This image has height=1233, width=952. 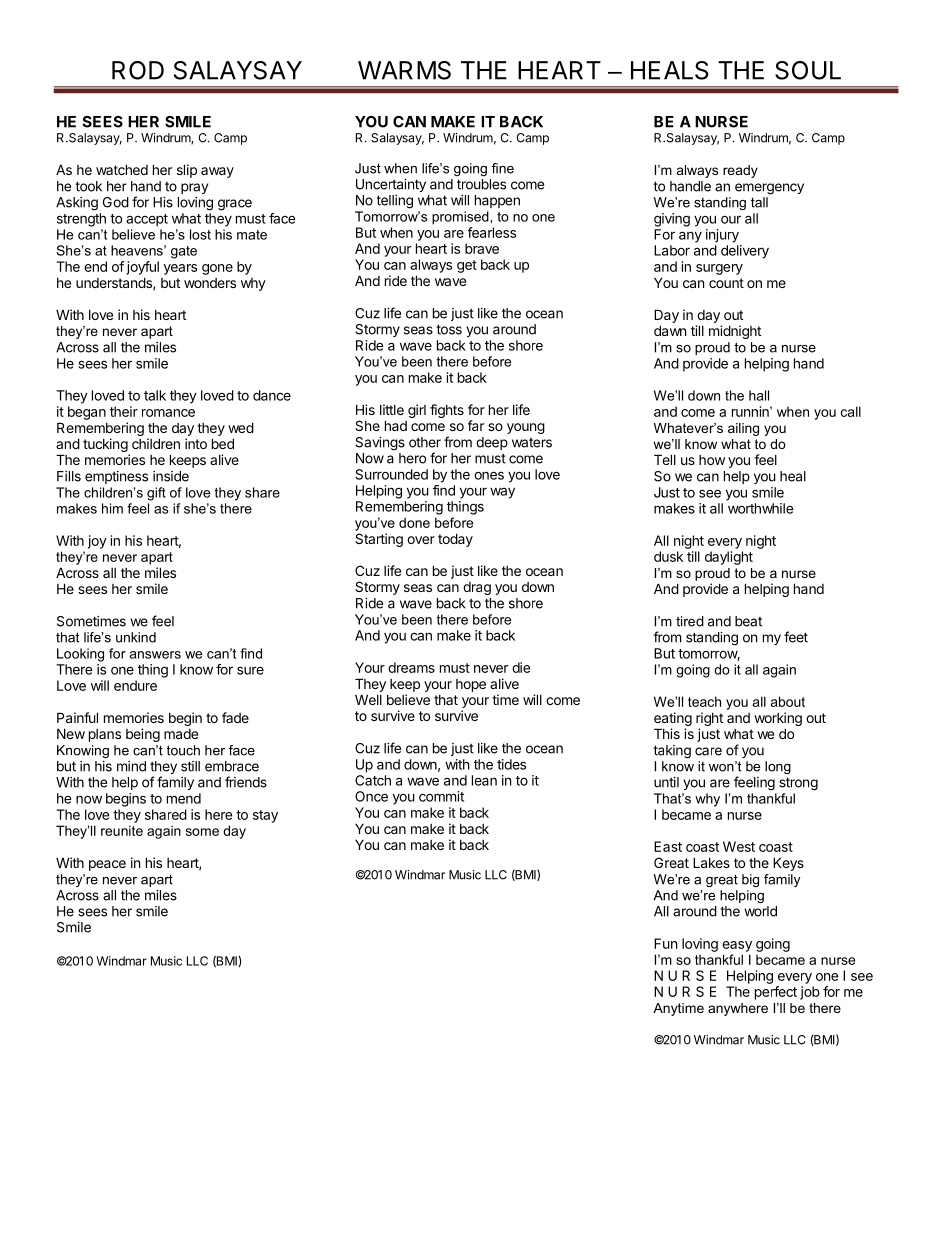 I want to click on ROD, so click(x=138, y=70).
